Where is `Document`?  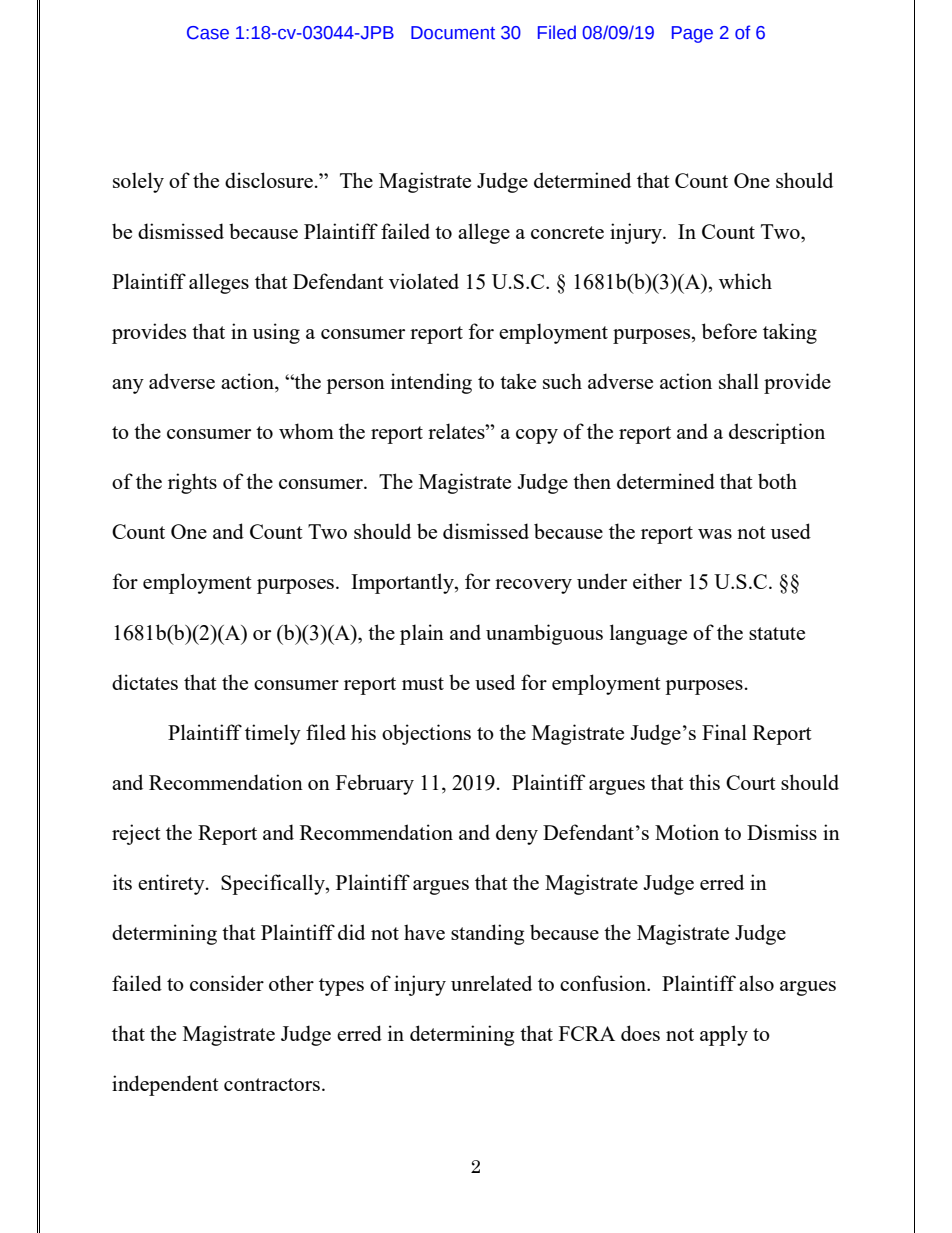
Document is located at coordinates (453, 33).
